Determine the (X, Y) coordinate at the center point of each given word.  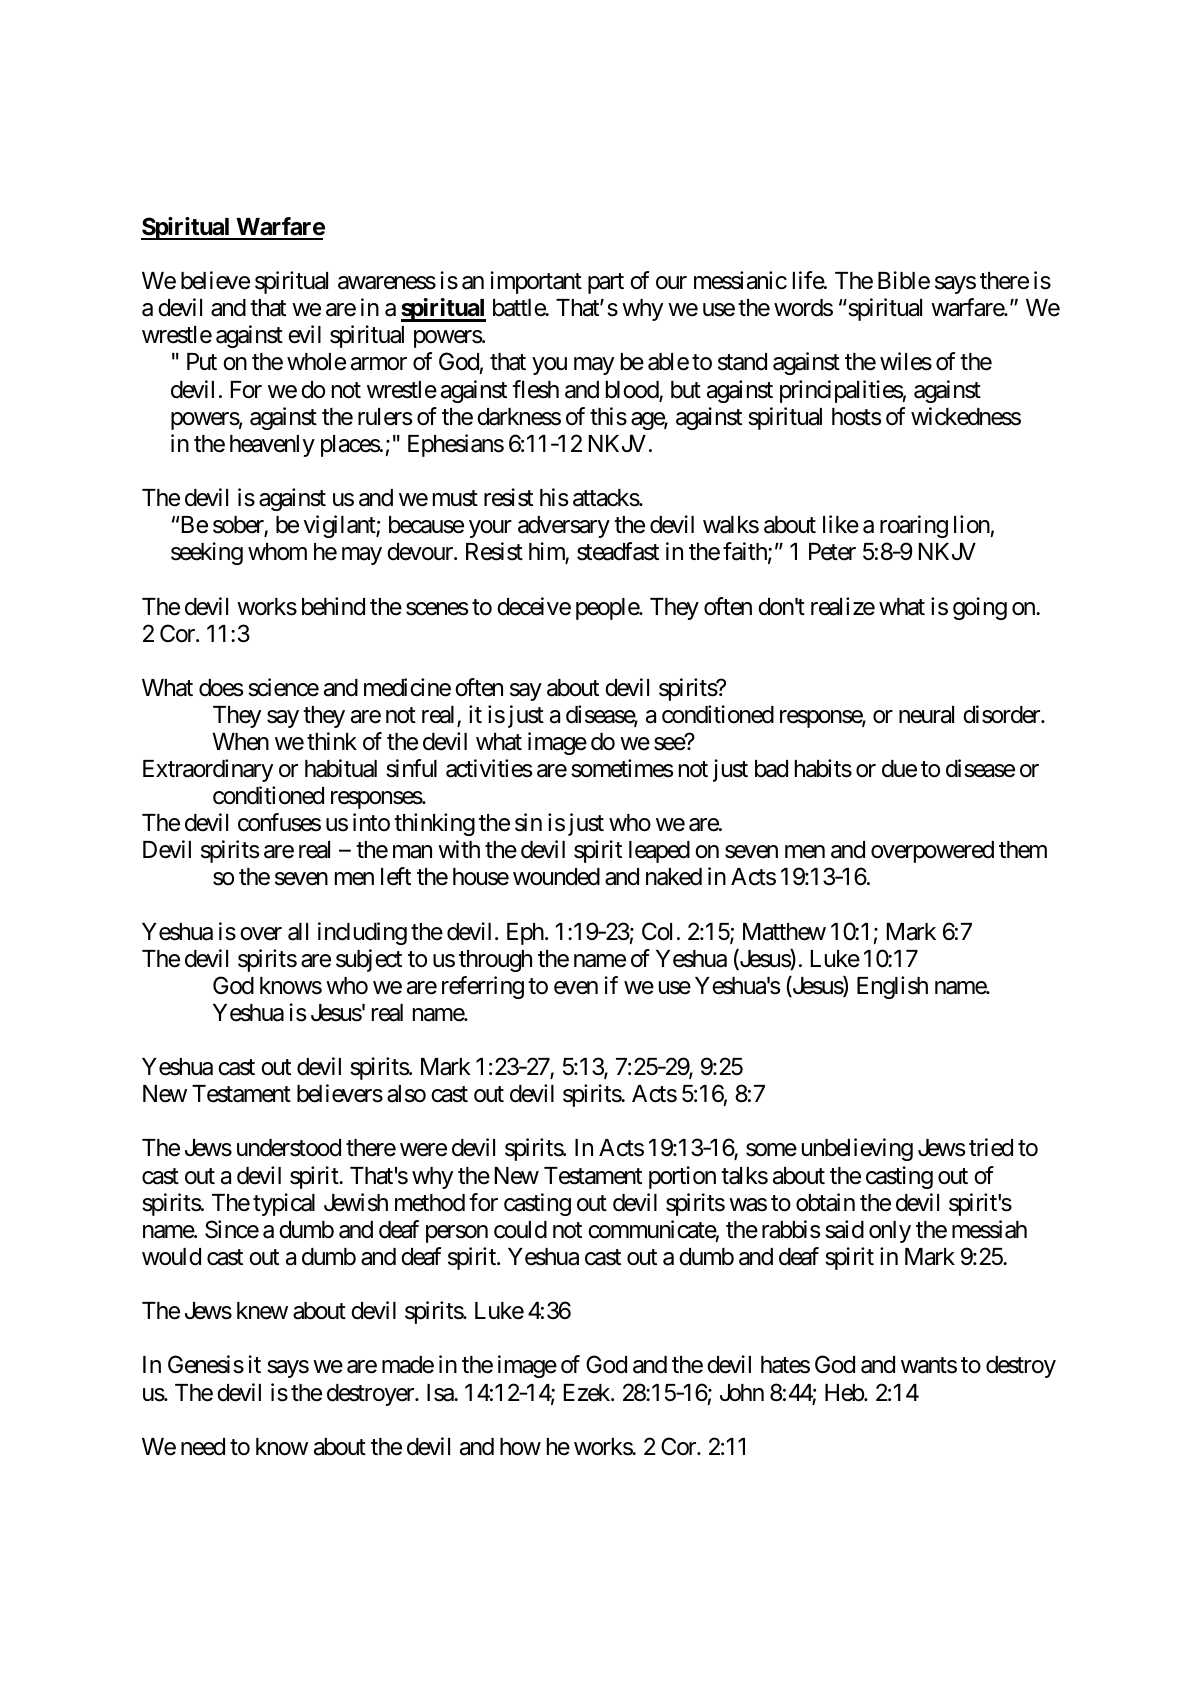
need (203, 1447)
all (298, 932)
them (1023, 850)
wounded (556, 877)
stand (742, 362)
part (606, 283)
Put (202, 361)
